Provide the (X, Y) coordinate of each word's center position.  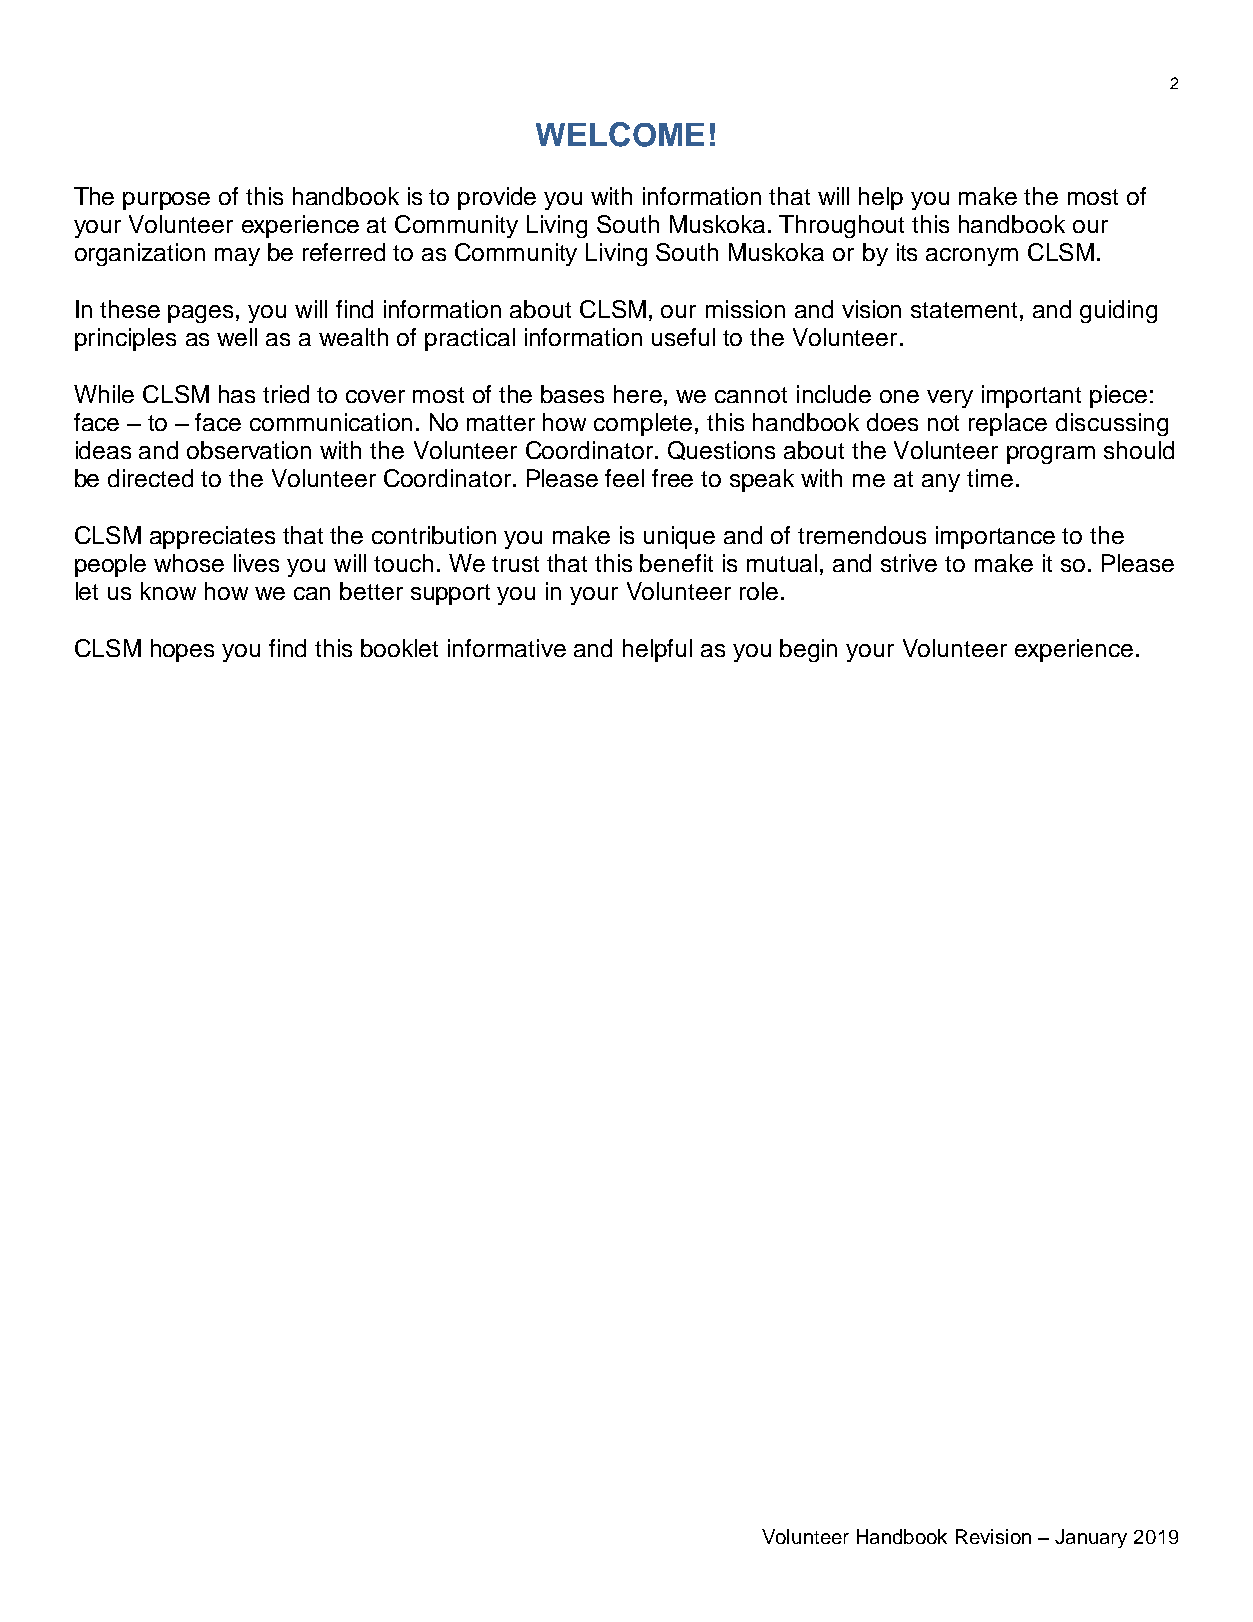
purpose (166, 201)
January (1091, 1538)
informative (507, 648)
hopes (182, 650)
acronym (972, 257)
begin (808, 650)
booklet (399, 648)
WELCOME (620, 134)
